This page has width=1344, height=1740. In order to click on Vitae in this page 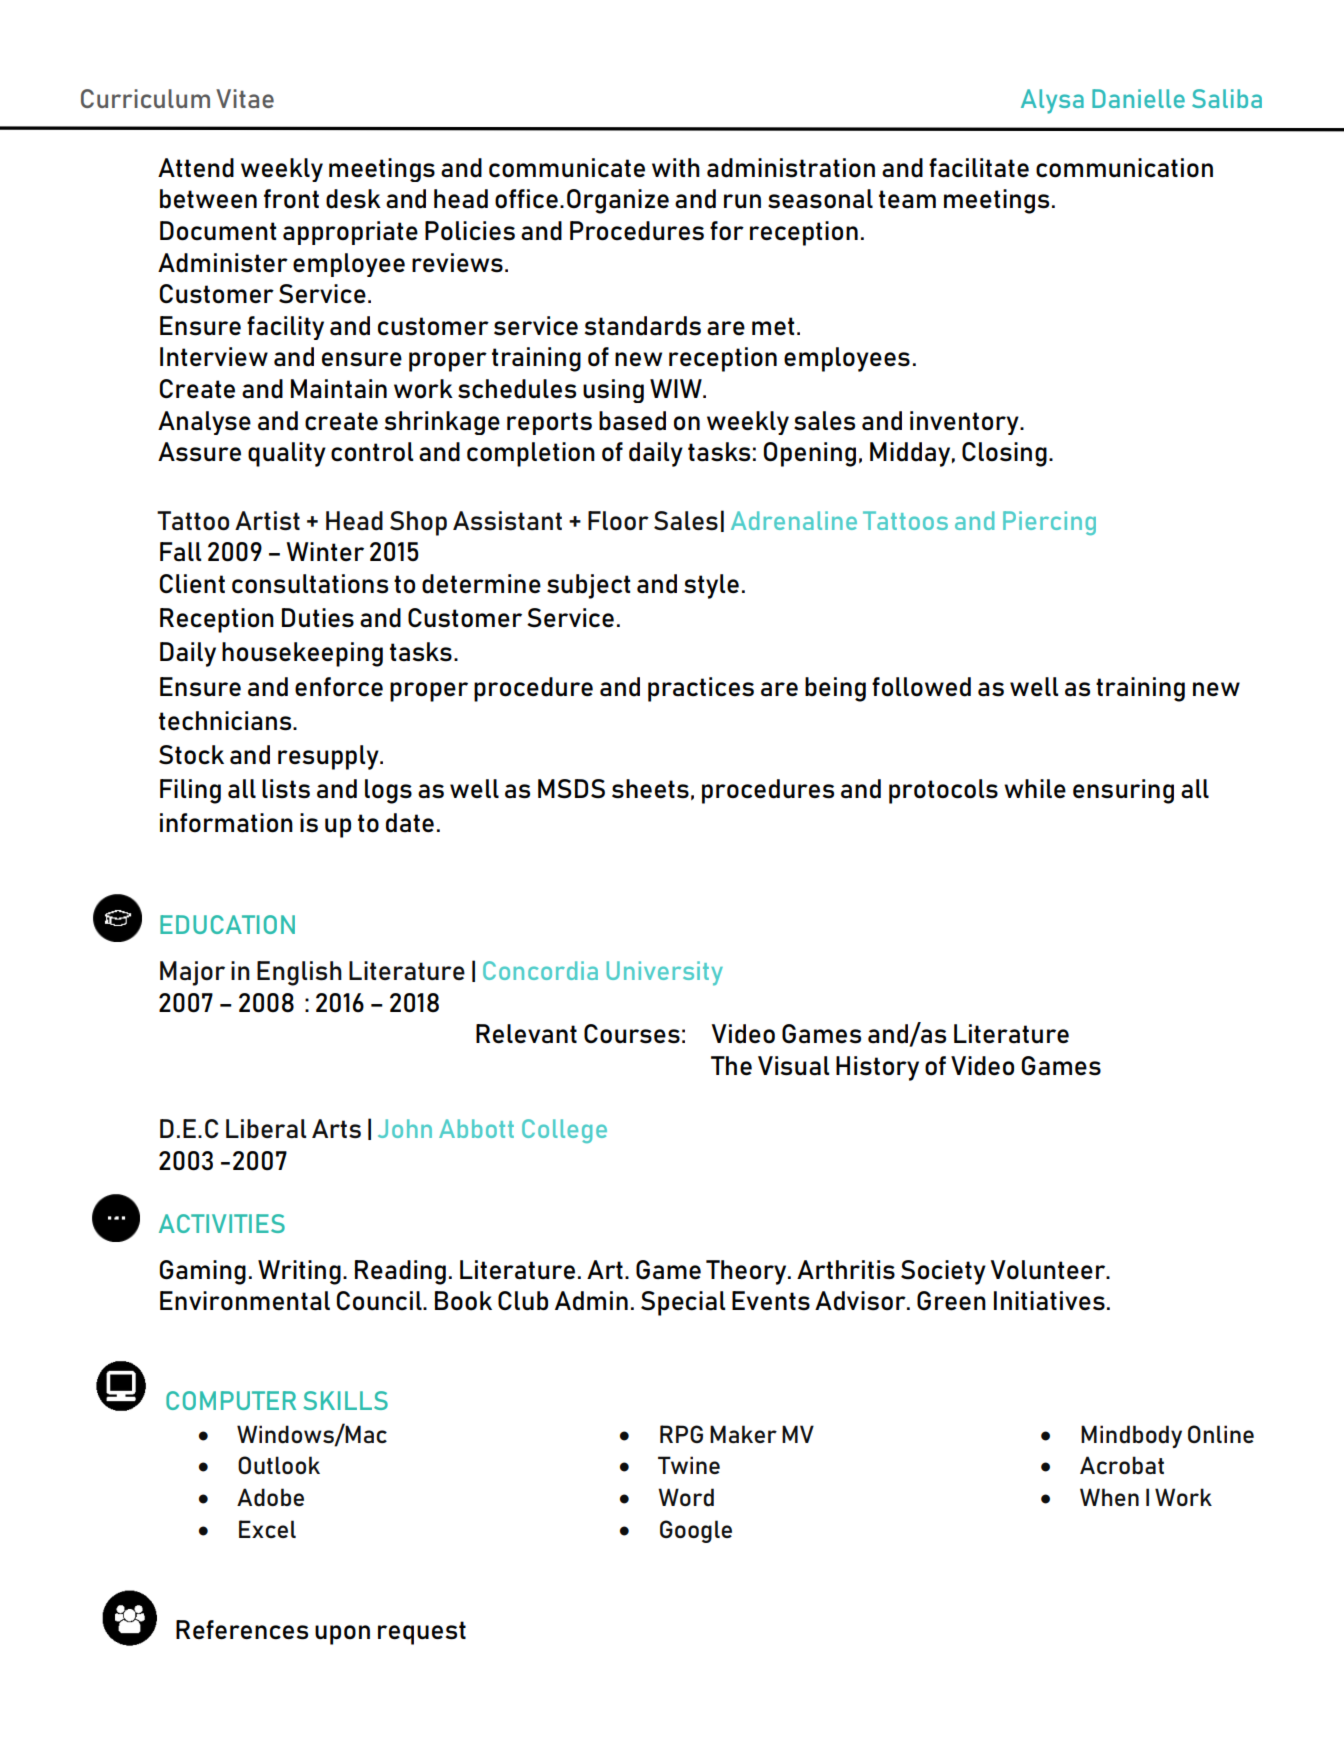, I will do `click(245, 98)`.
